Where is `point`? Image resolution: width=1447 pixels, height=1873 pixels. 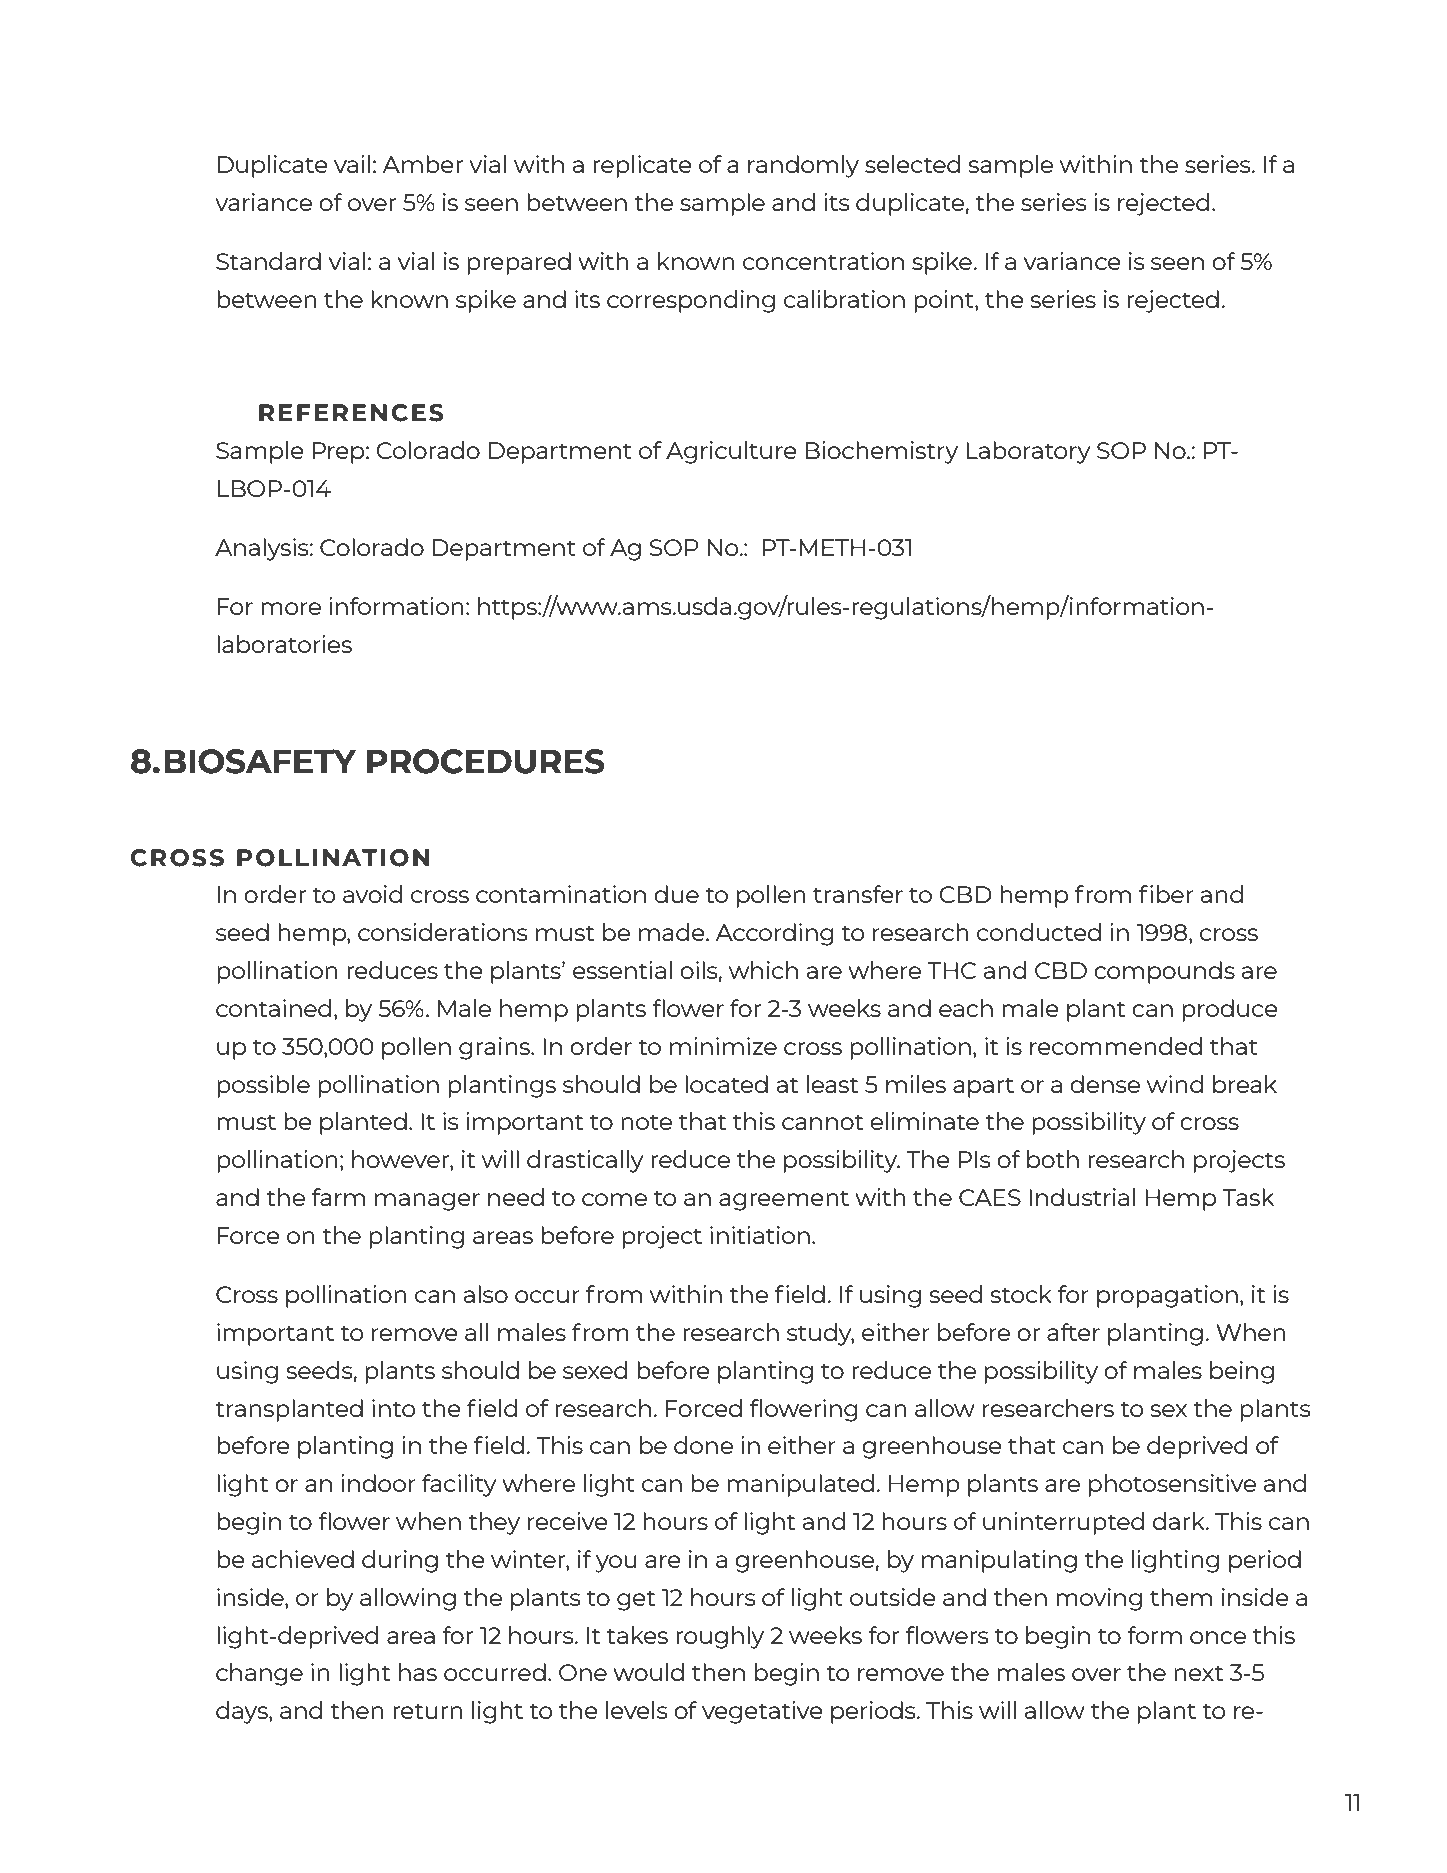 point is located at coordinates (945, 301).
